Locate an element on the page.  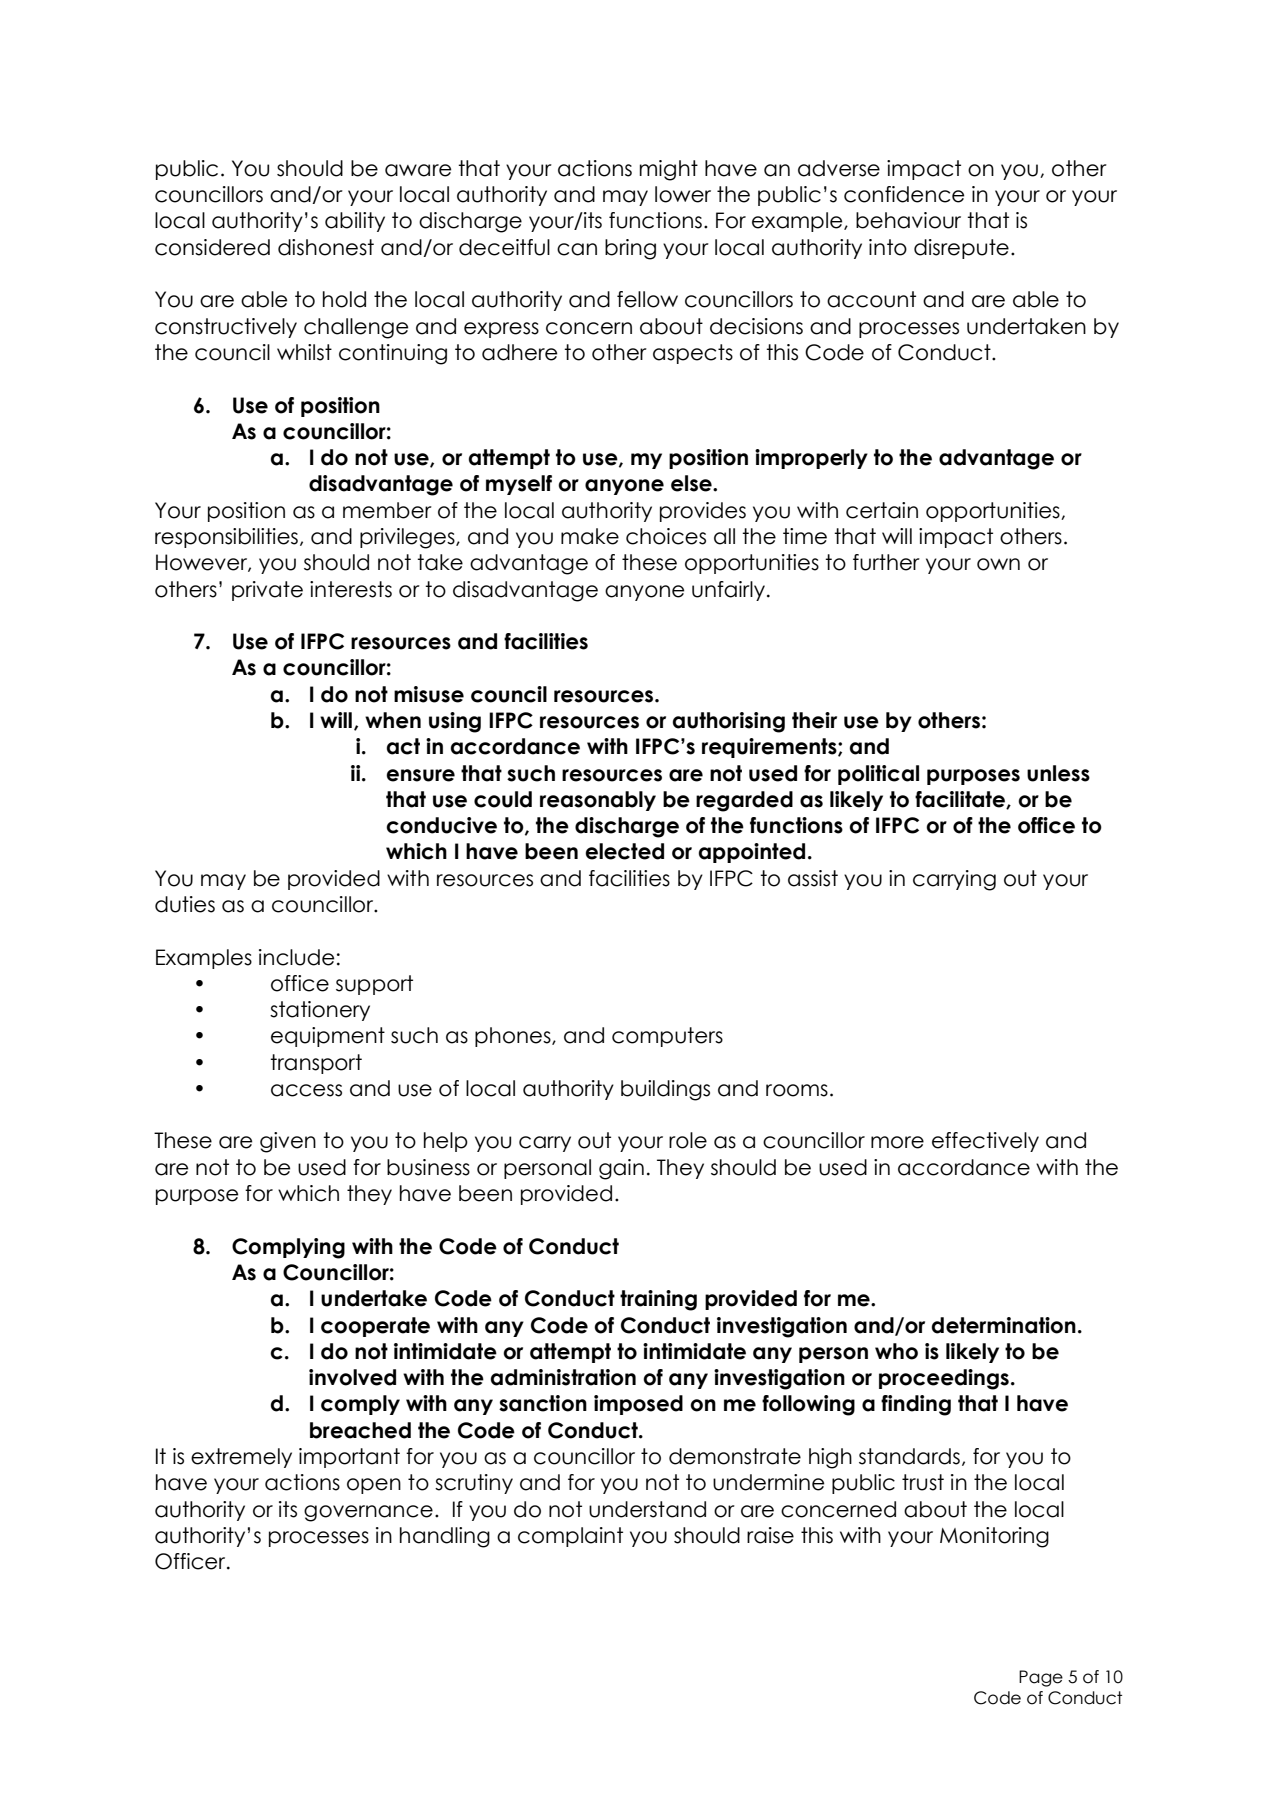
governance is located at coordinates (368, 1513).
